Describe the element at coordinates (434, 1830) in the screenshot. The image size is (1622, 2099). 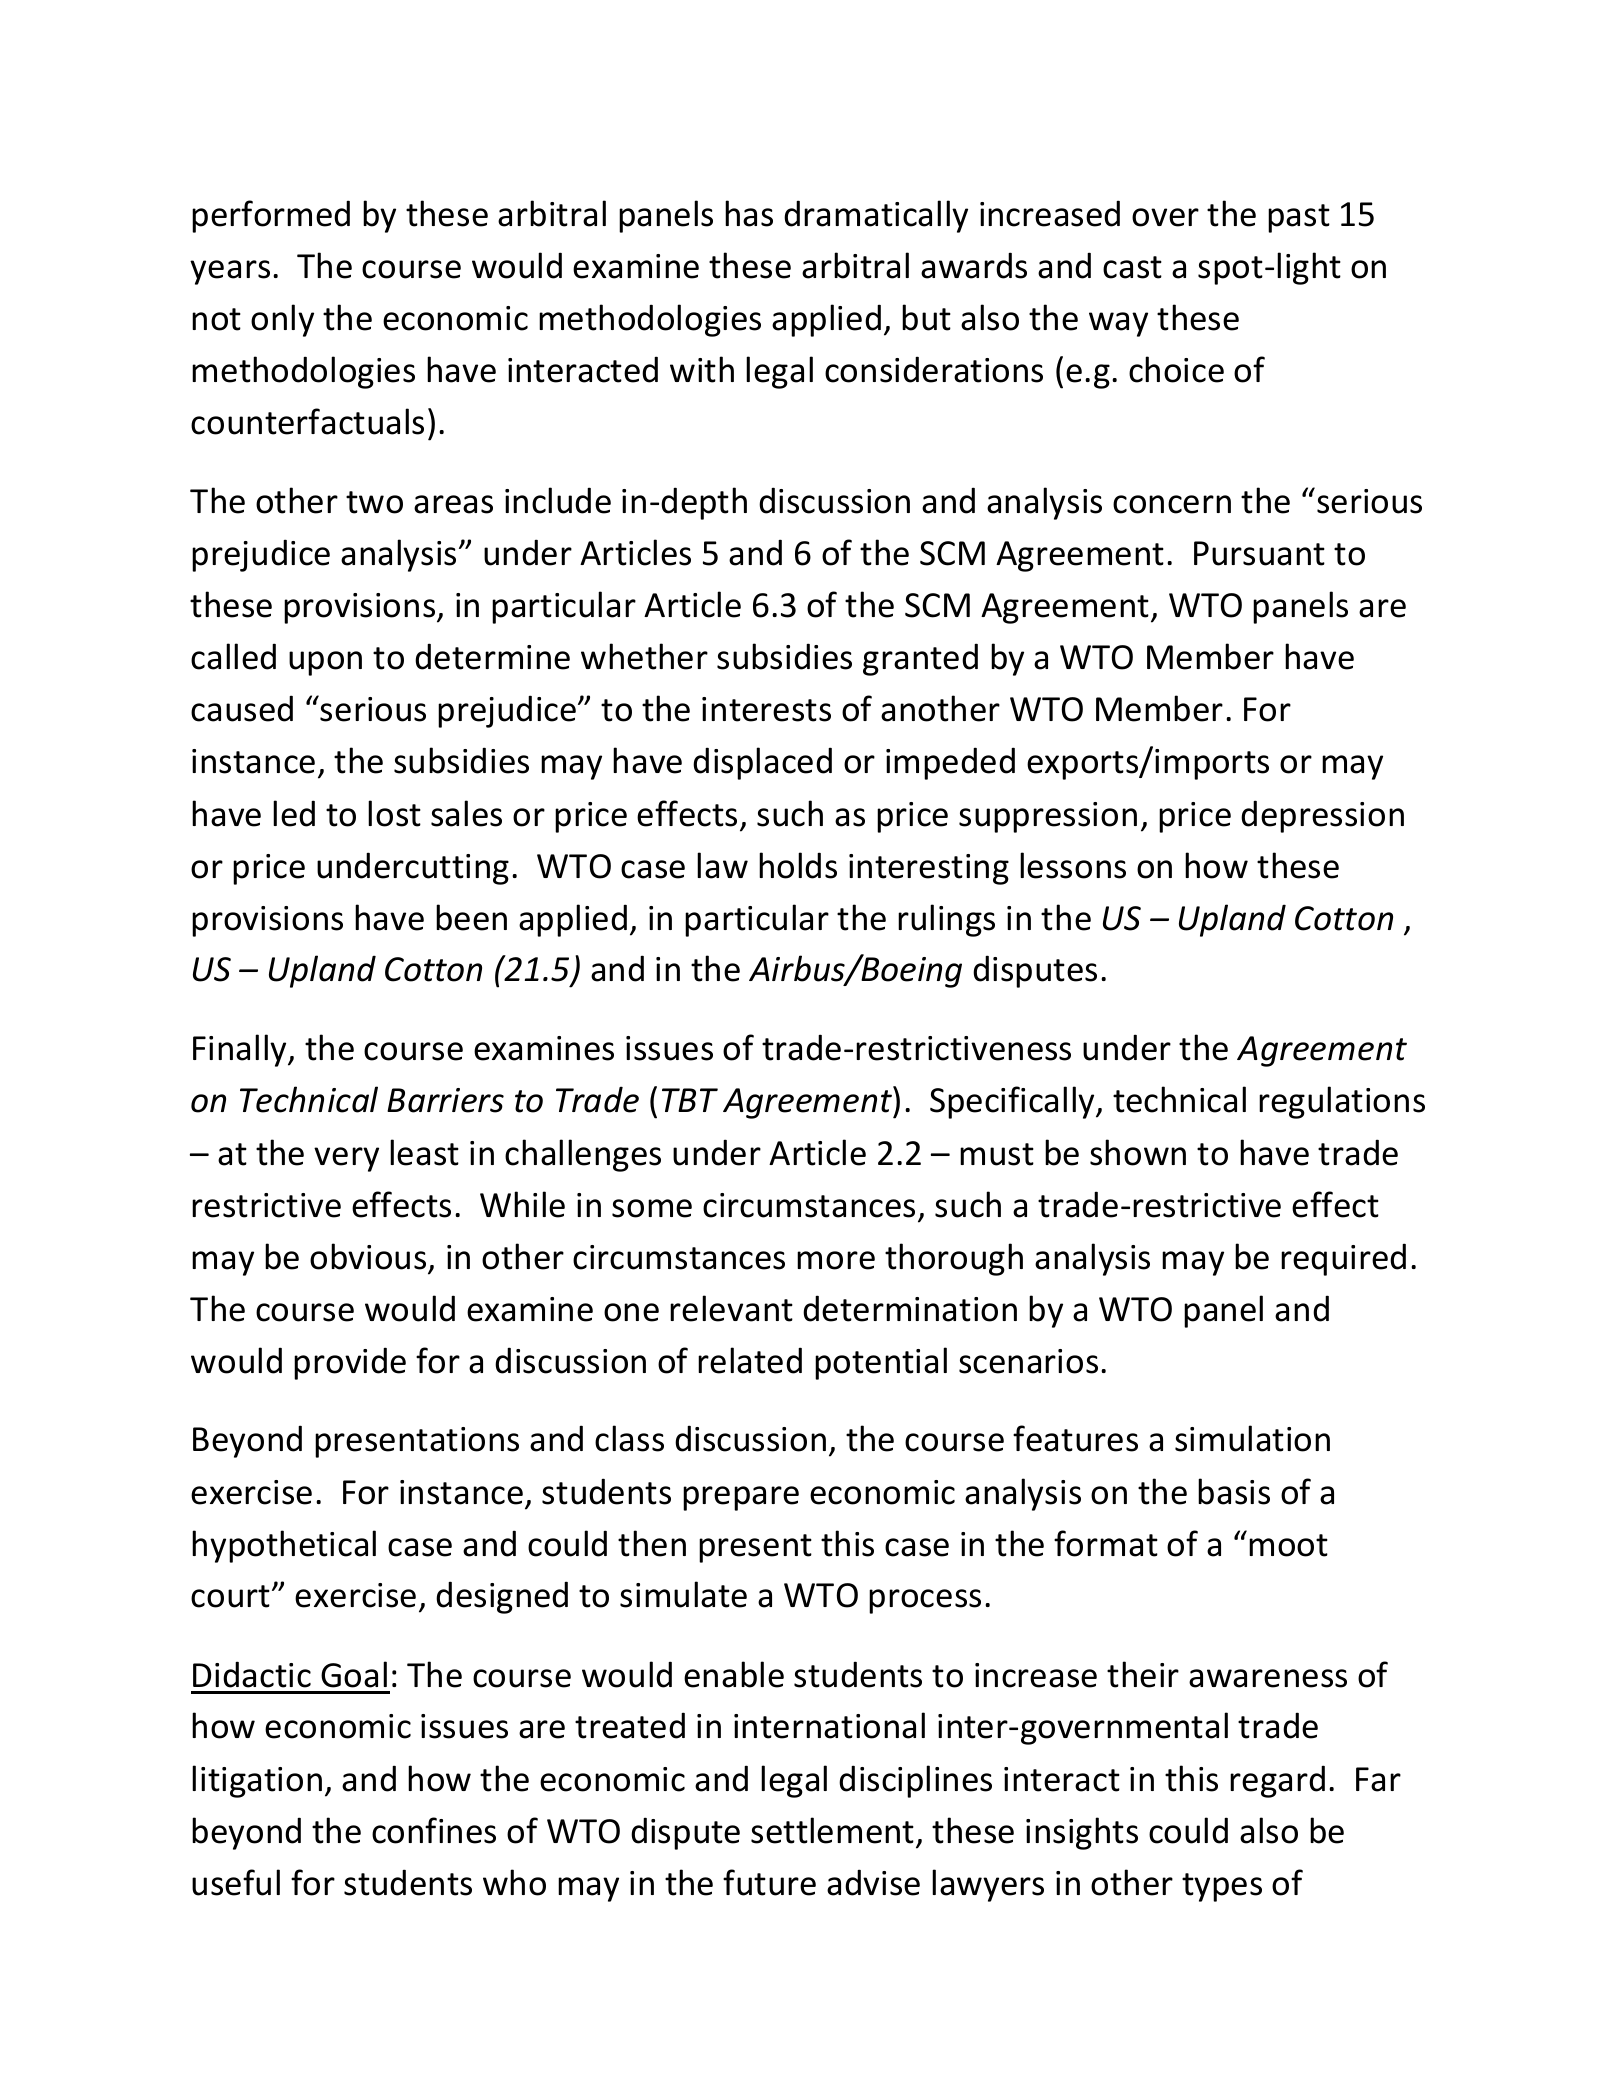
I see `confines` at that location.
